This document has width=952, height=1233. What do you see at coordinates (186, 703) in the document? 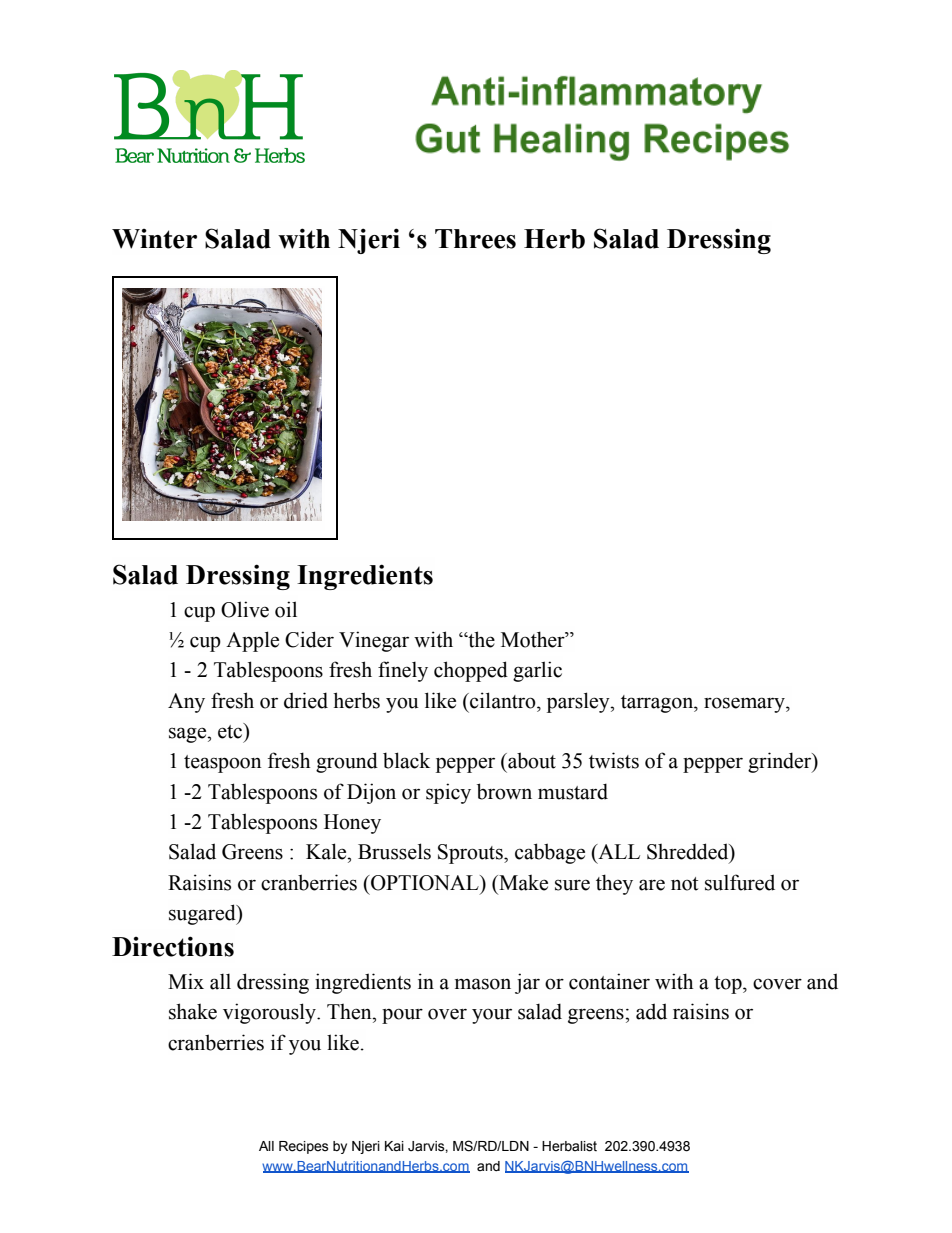
I see `Any` at bounding box center [186, 703].
